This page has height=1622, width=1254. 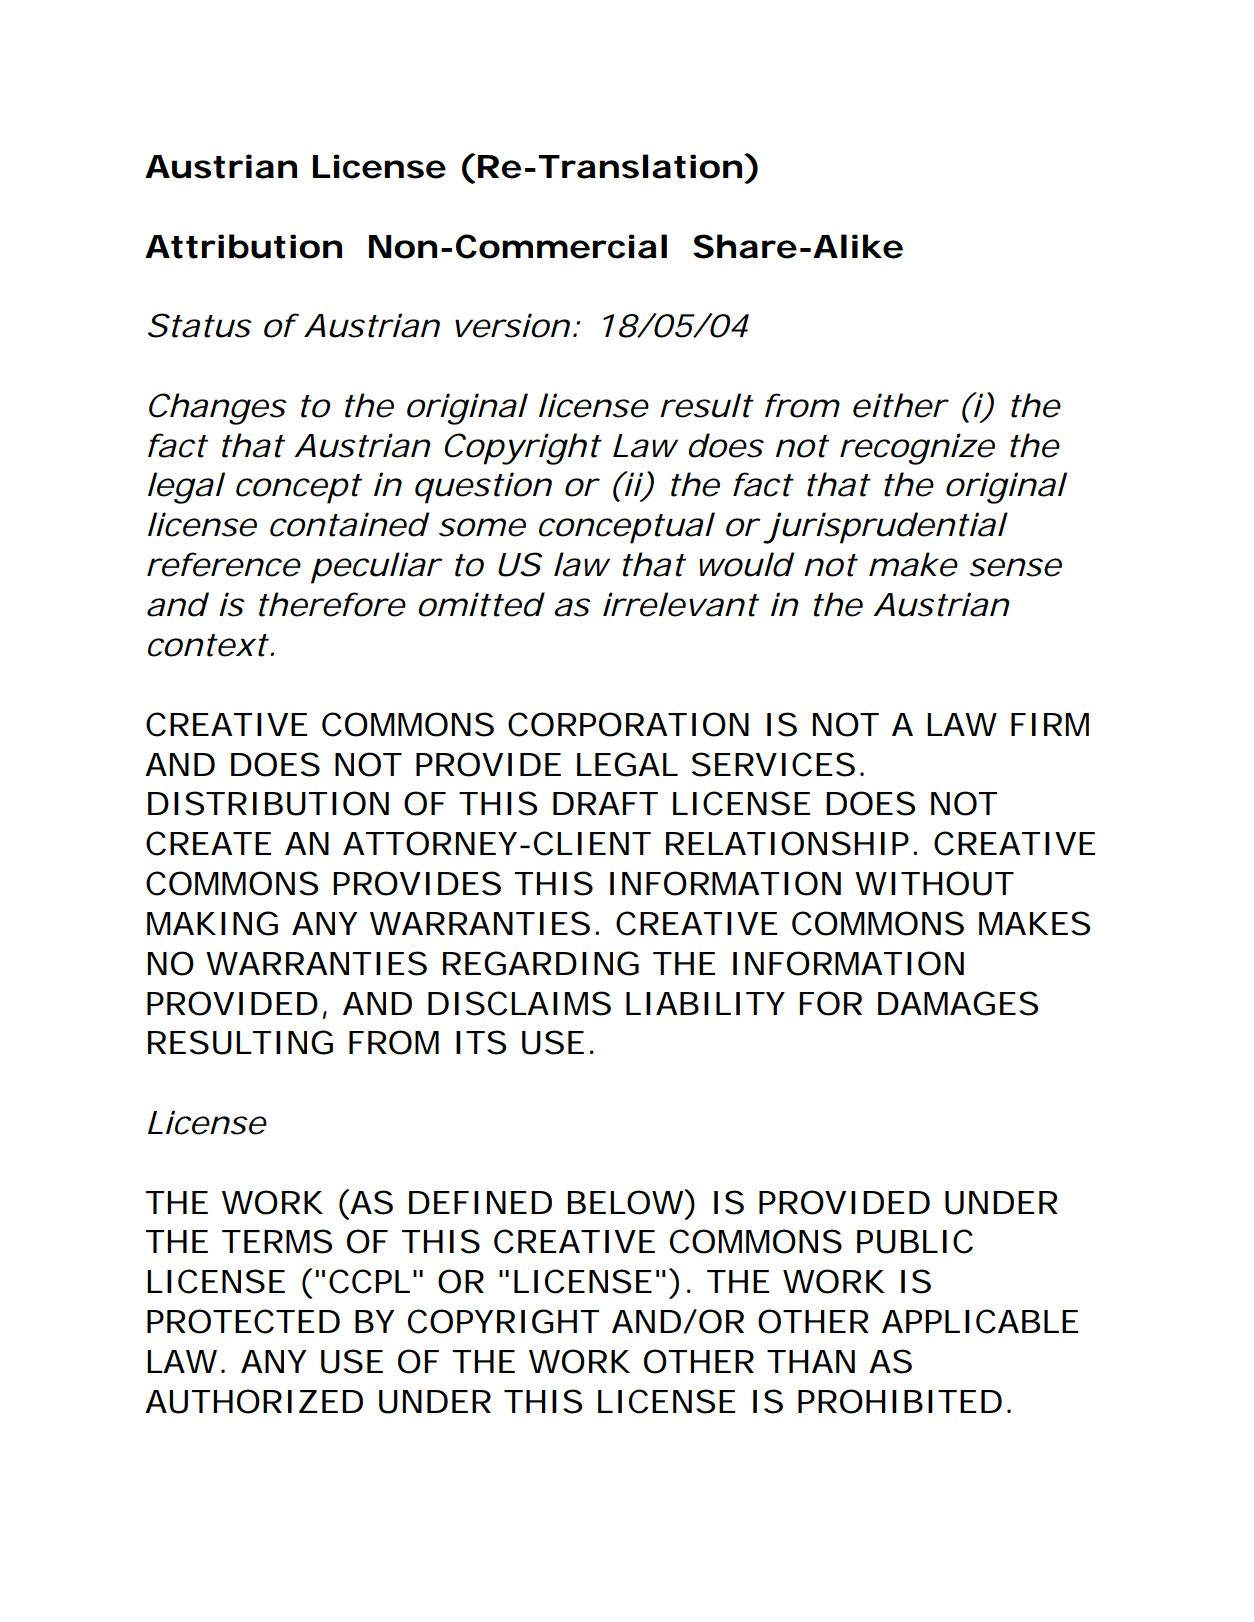 What do you see at coordinates (681, 604) in the page?
I see `irrelevant` at bounding box center [681, 604].
